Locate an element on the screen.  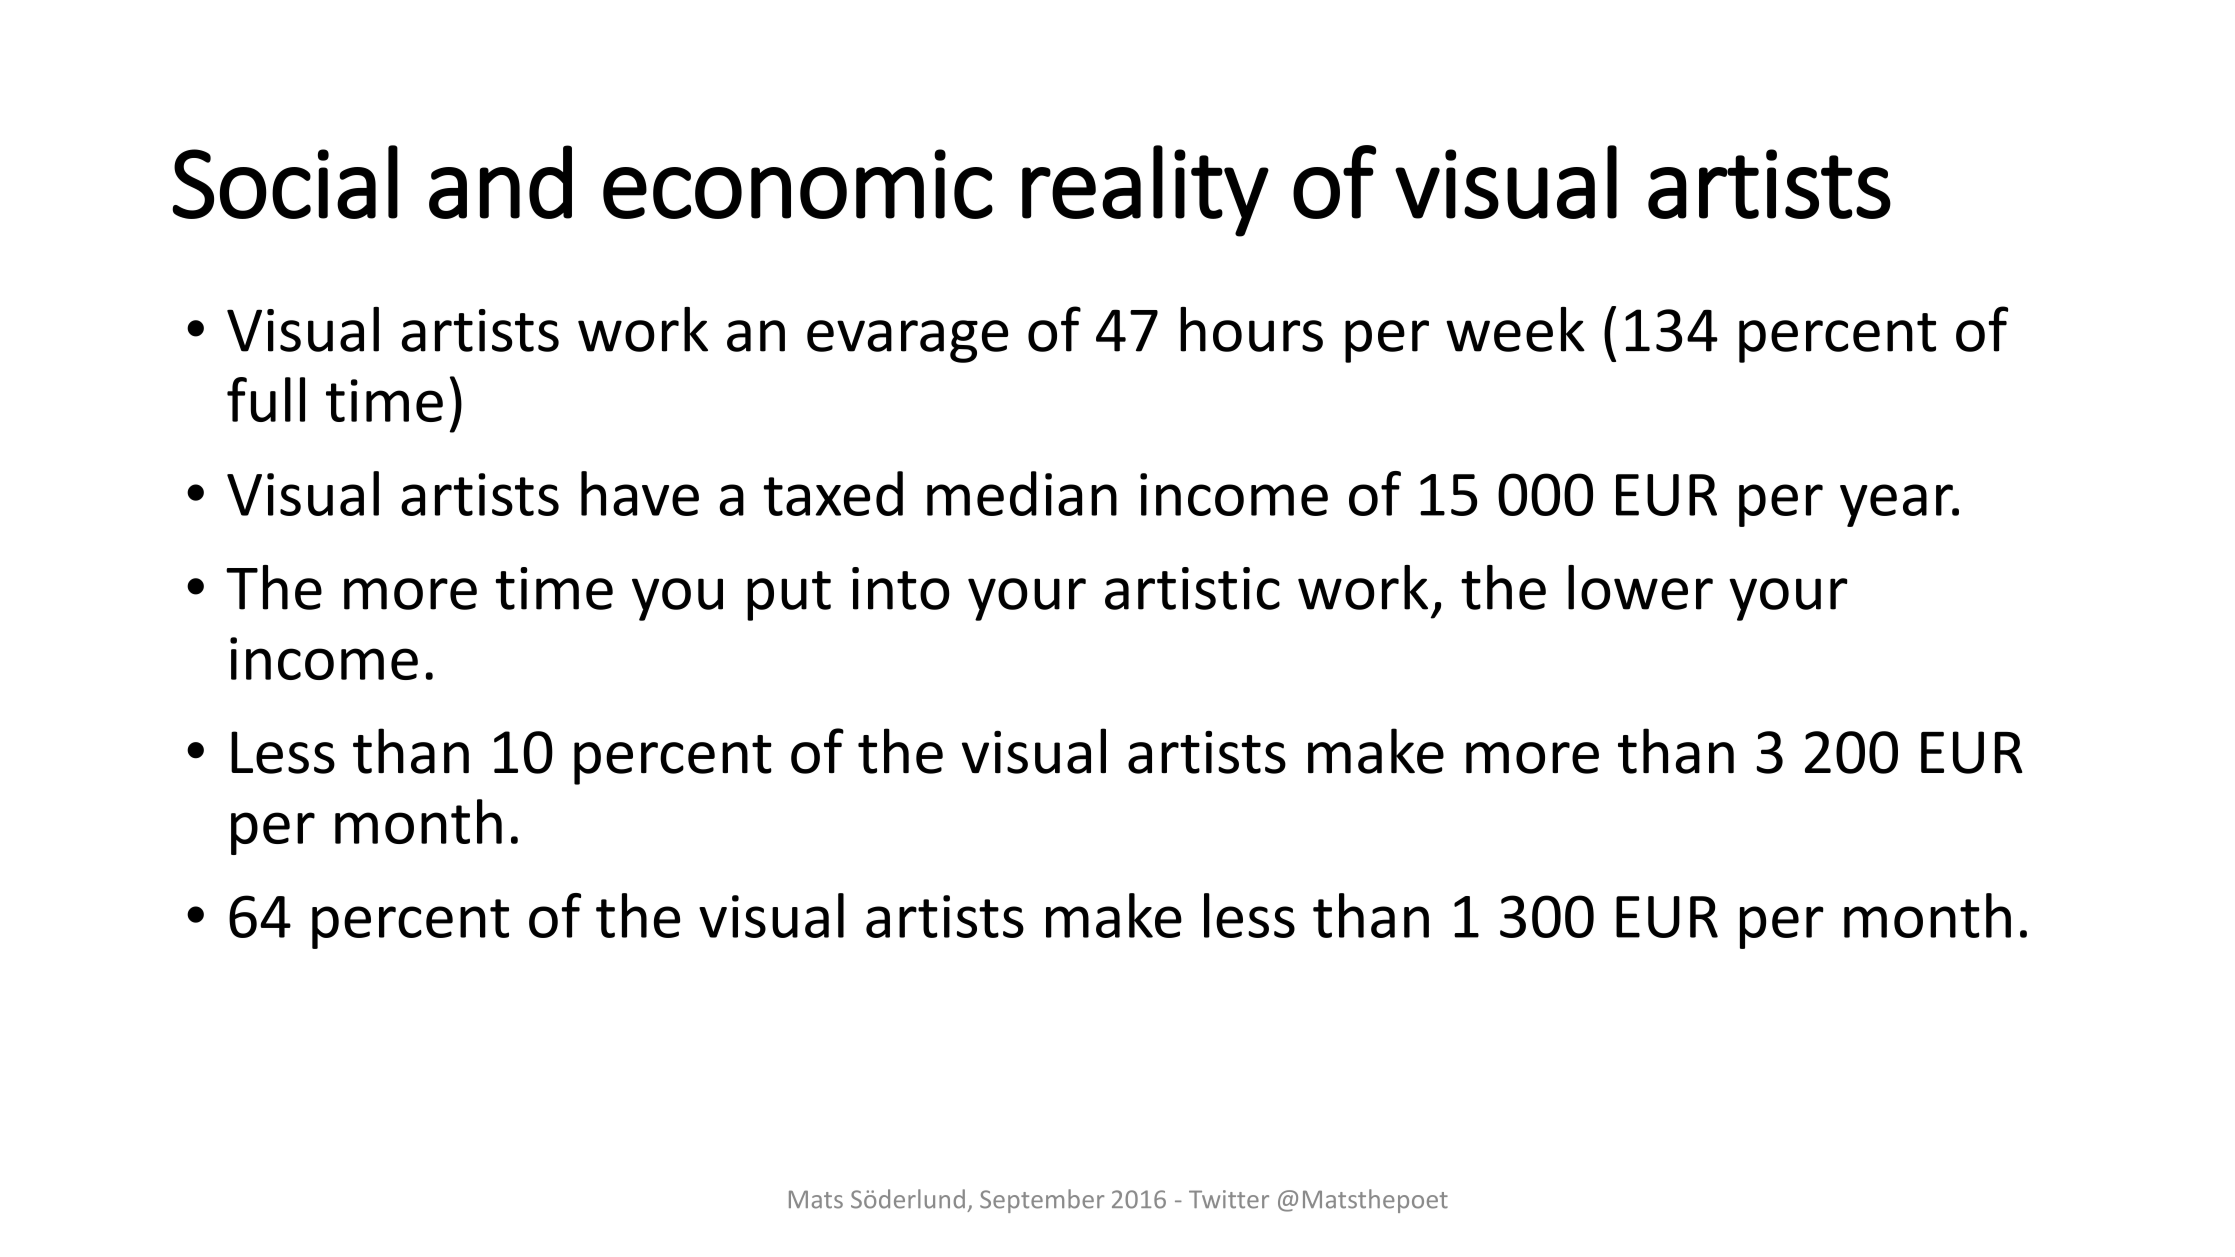
Twitter is located at coordinates (1229, 1199).
